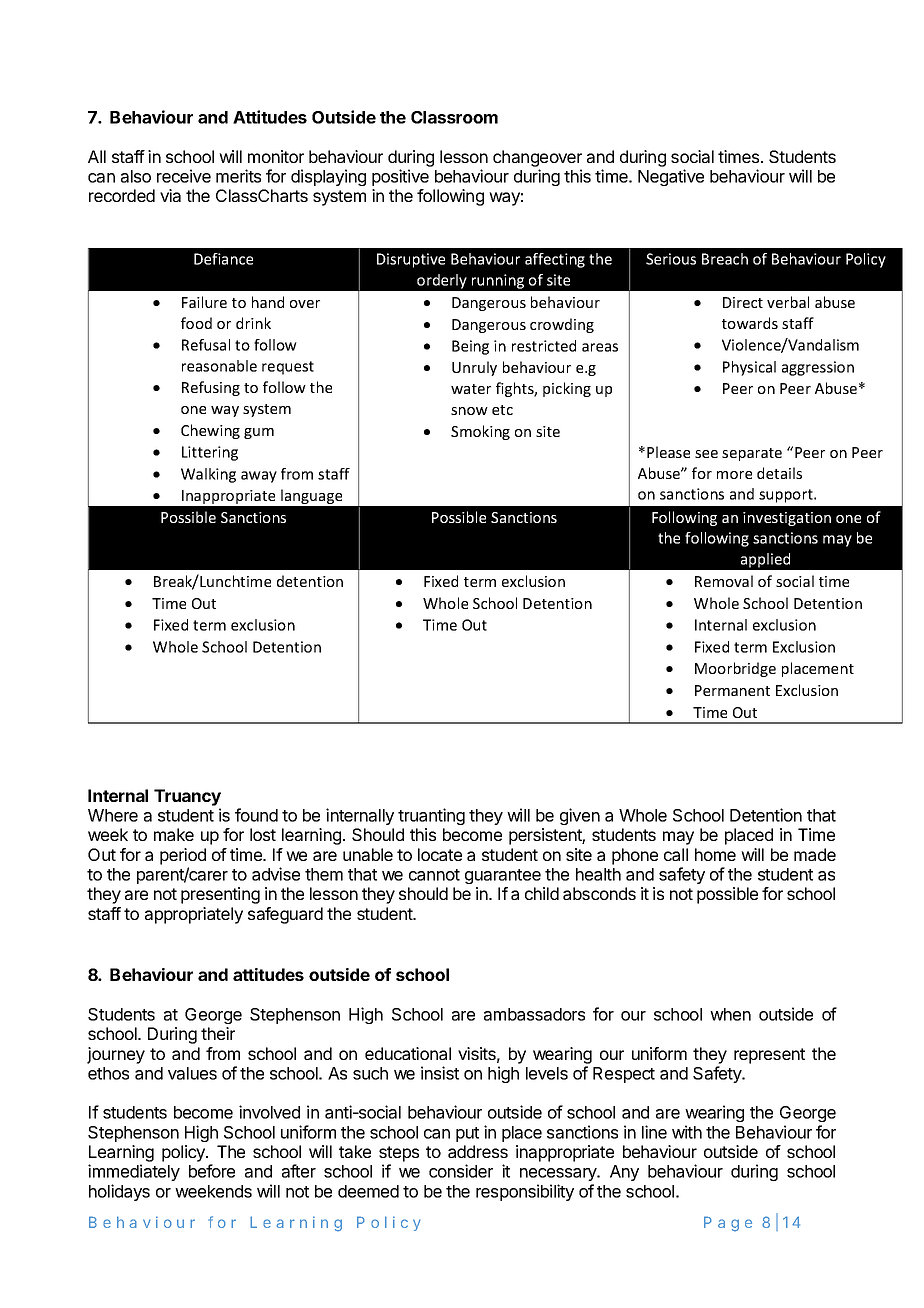  I want to click on Negative, so click(671, 177).
